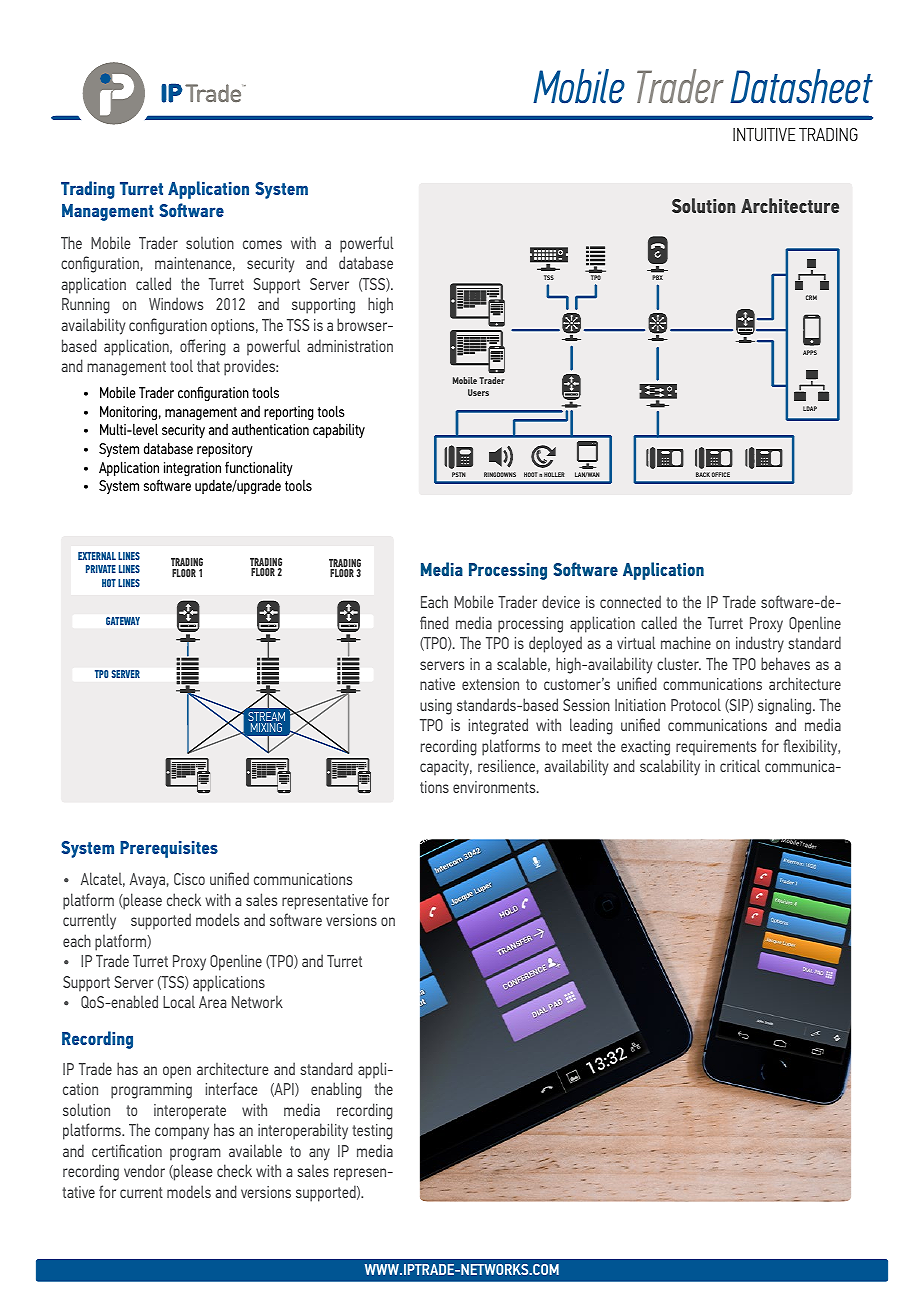 The width and height of the screenshot is (924, 1308). Describe the element at coordinates (740, 765) in the screenshot. I see `critical` at that location.
